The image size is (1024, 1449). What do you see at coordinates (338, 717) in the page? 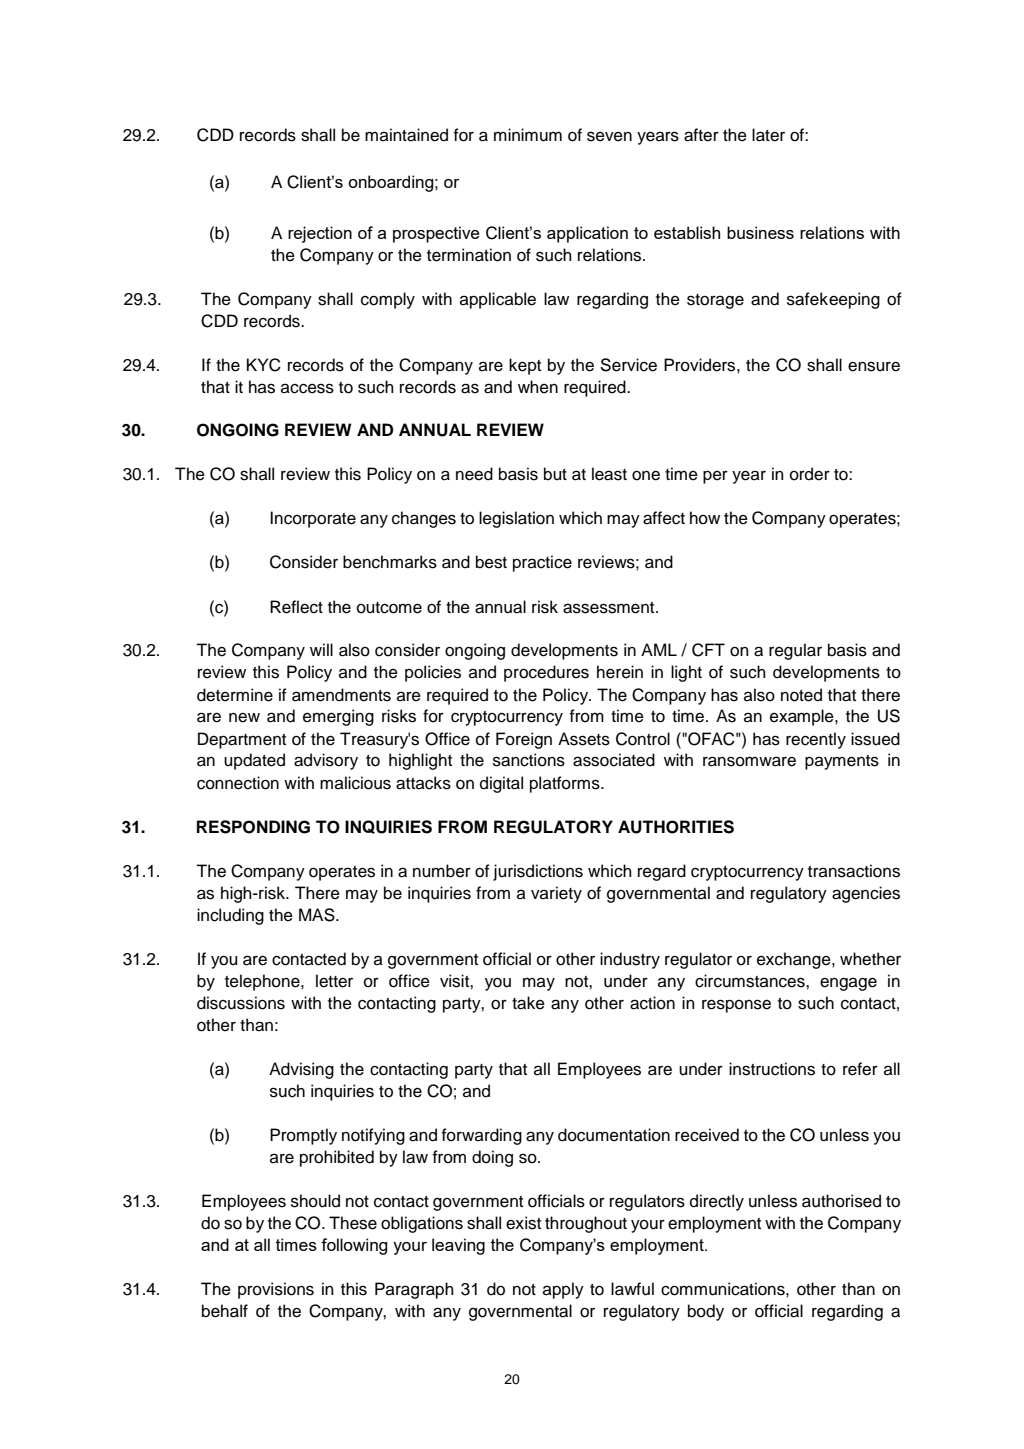
I see `emerging` at bounding box center [338, 717].
